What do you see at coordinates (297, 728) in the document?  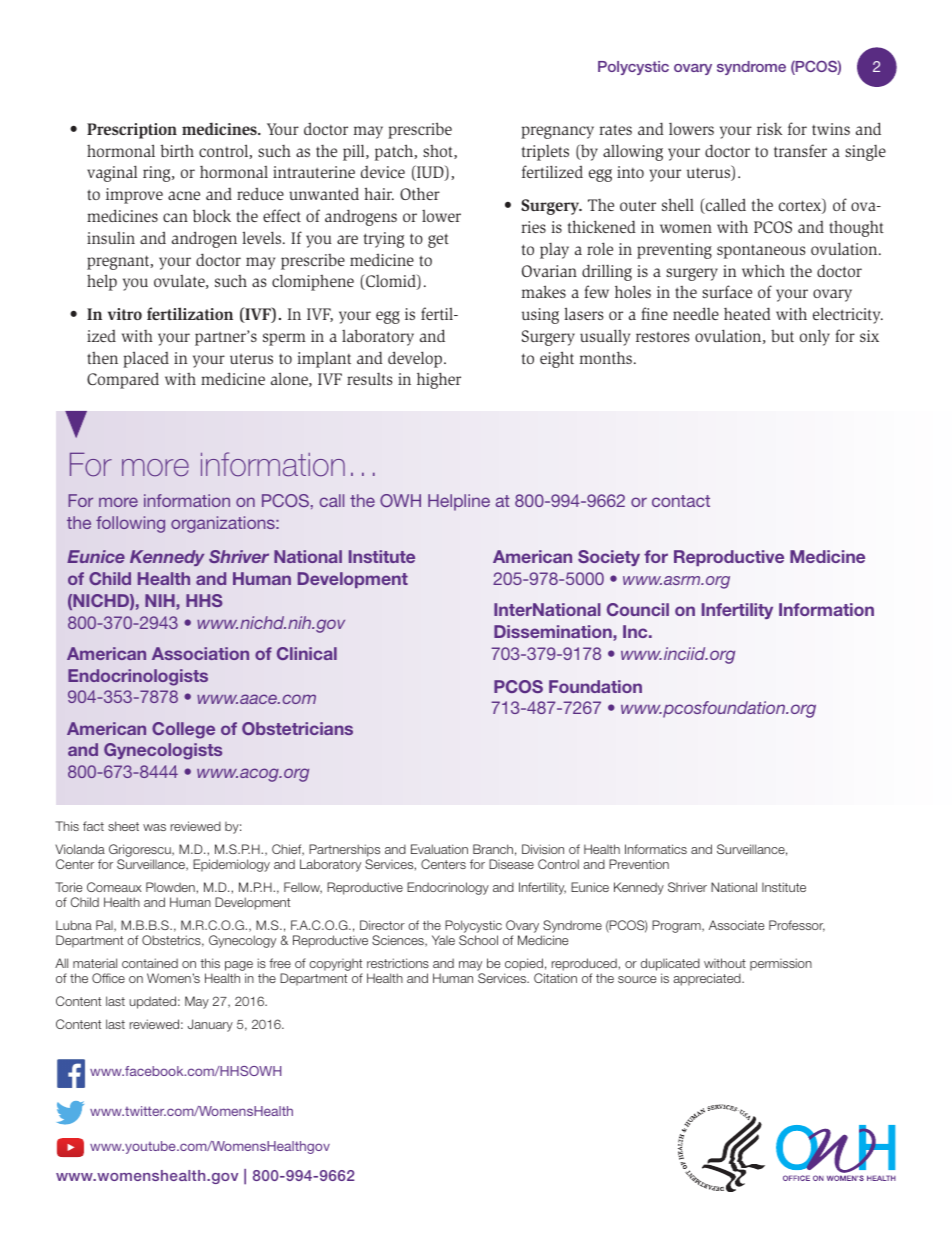 I see `Obstetricians` at bounding box center [297, 728].
